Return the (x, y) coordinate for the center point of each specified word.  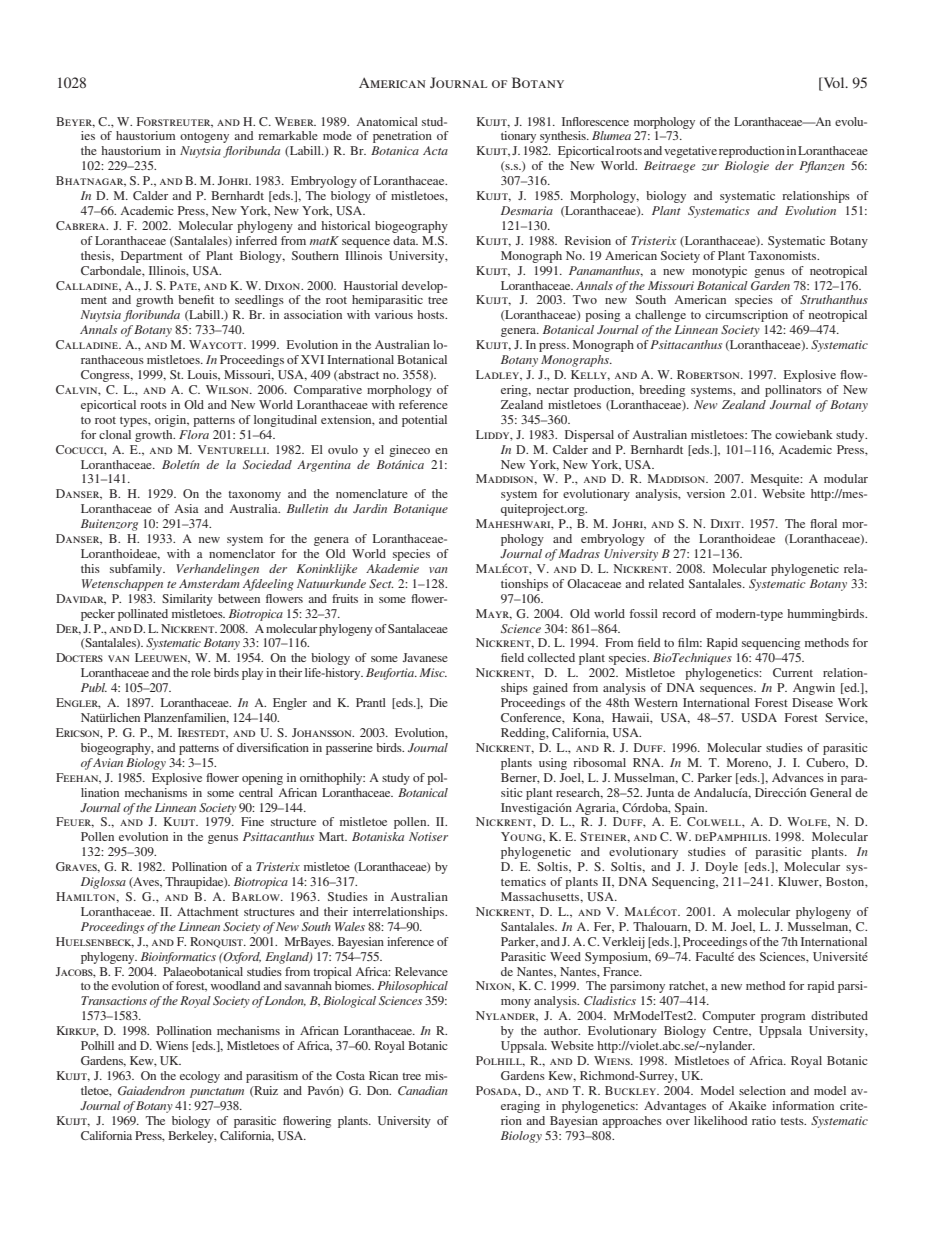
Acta (435, 150)
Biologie (747, 167)
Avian (108, 762)
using (553, 764)
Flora (194, 434)
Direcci (774, 792)
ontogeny (204, 137)
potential (424, 421)
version (706, 493)
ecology (200, 1077)
